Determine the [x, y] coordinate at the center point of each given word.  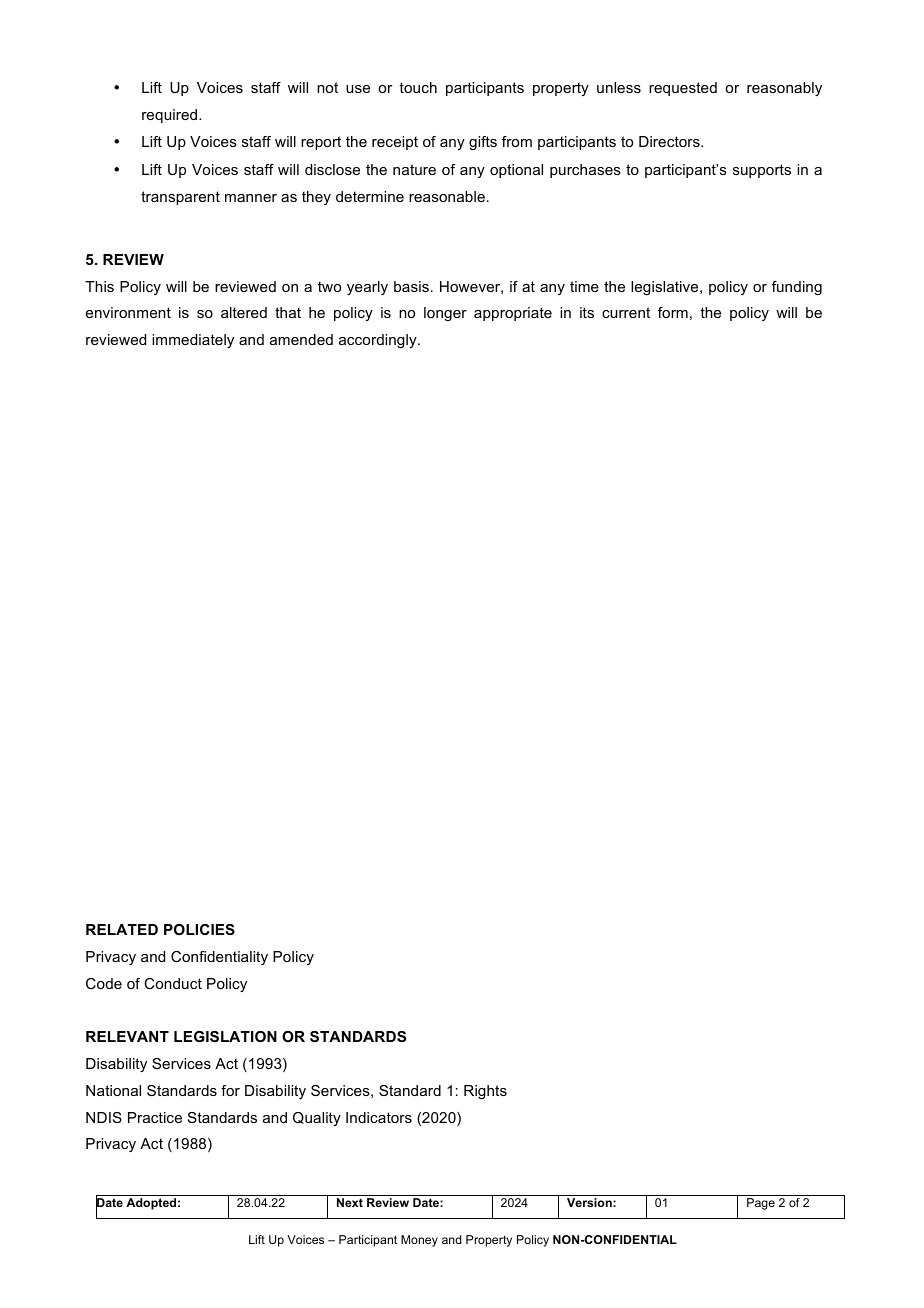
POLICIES [199, 929]
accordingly [379, 341]
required [171, 116]
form [673, 312]
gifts [483, 143]
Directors [670, 141]
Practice [155, 1117]
